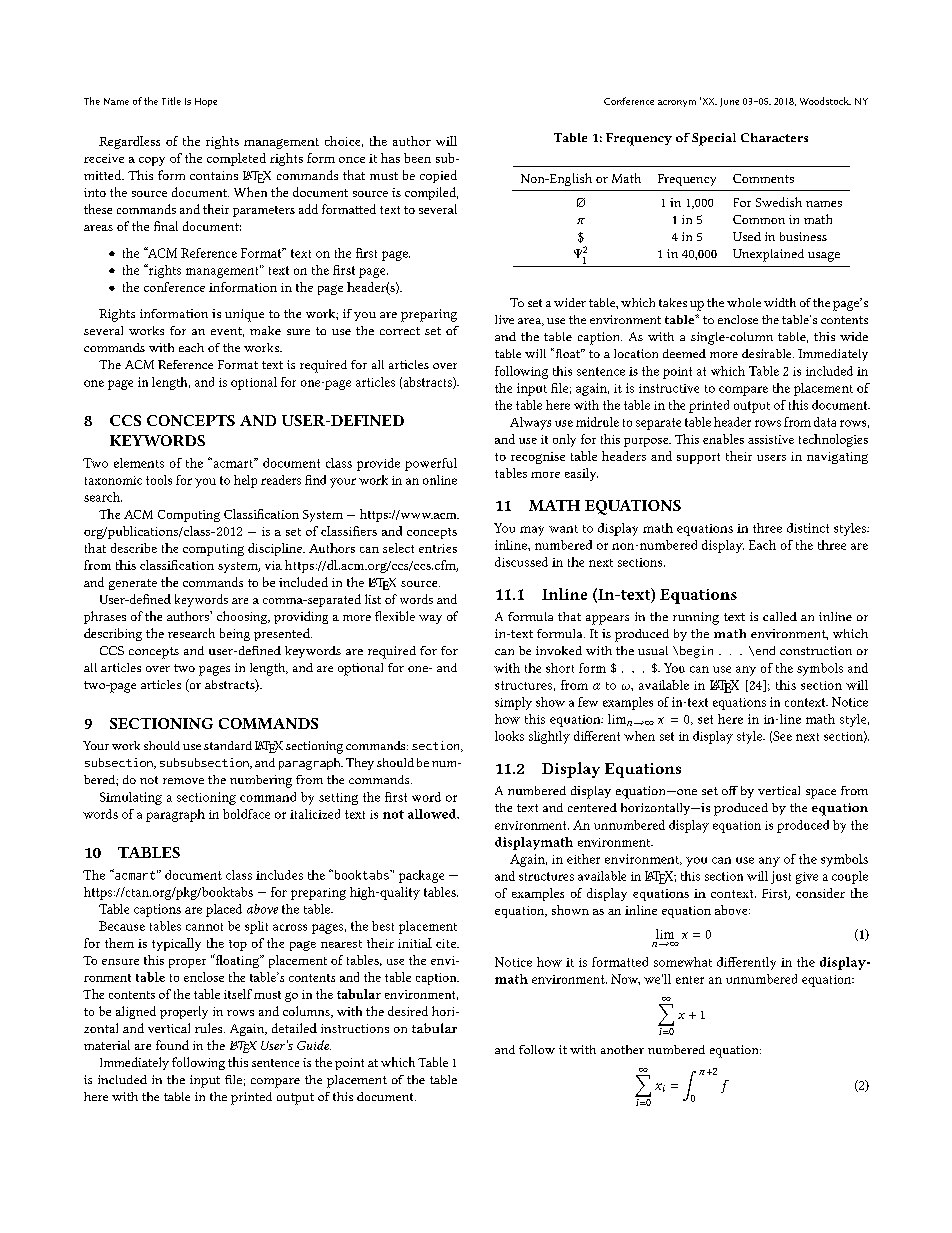  I want to click on discussed, so click(521, 562).
